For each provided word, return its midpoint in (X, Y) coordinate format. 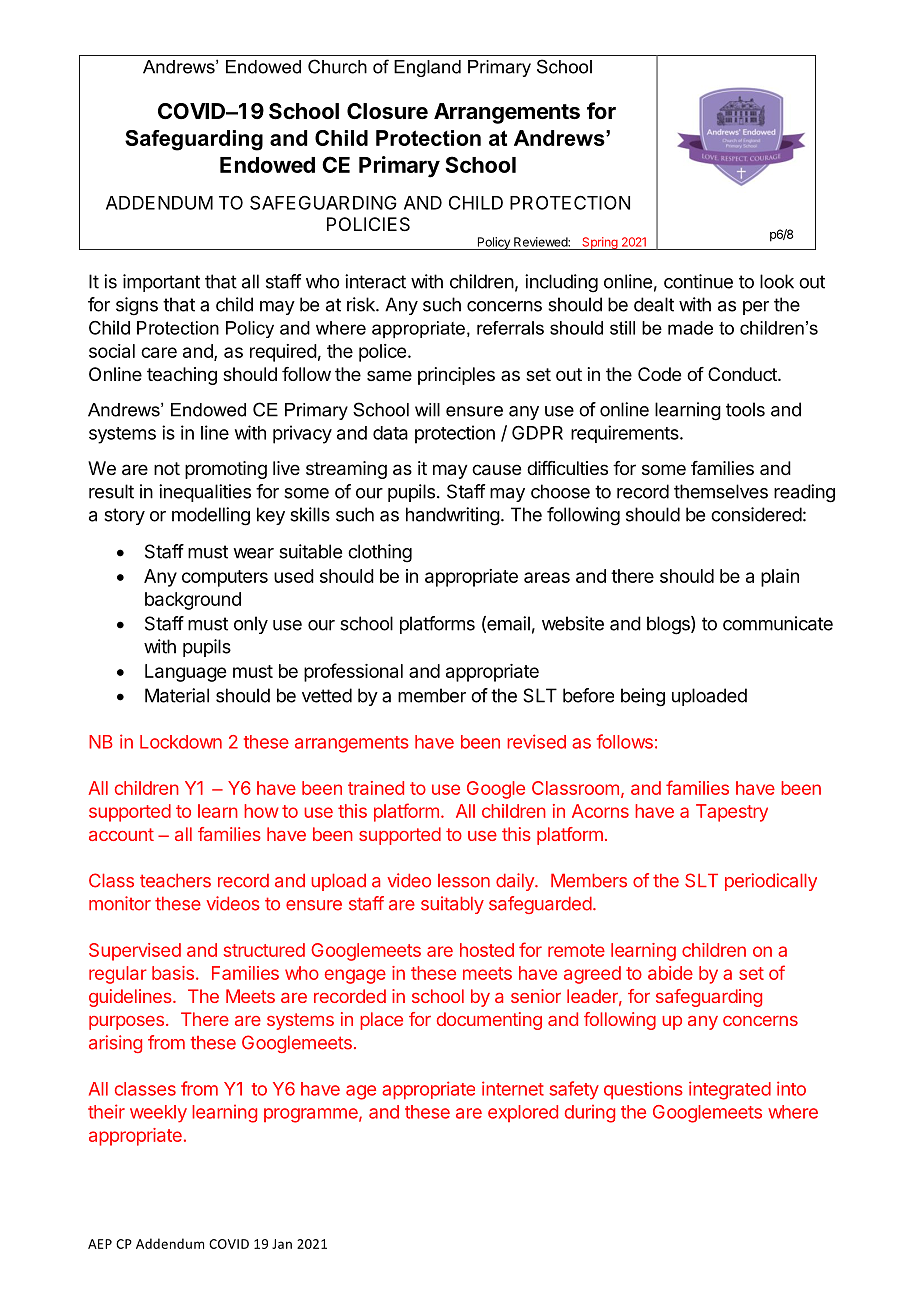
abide (670, 973)
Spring (600, 243)
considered (756, 514)
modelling (211, 516)
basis (173, 973)
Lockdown (181, 742)
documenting (489, 1021)
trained (376, 788)
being (643, 697)
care (159, 352)
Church (337, 66)
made (690, 328)
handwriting (453, 516)
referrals (510, 328)
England (427, 68)
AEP (100, 1244)
